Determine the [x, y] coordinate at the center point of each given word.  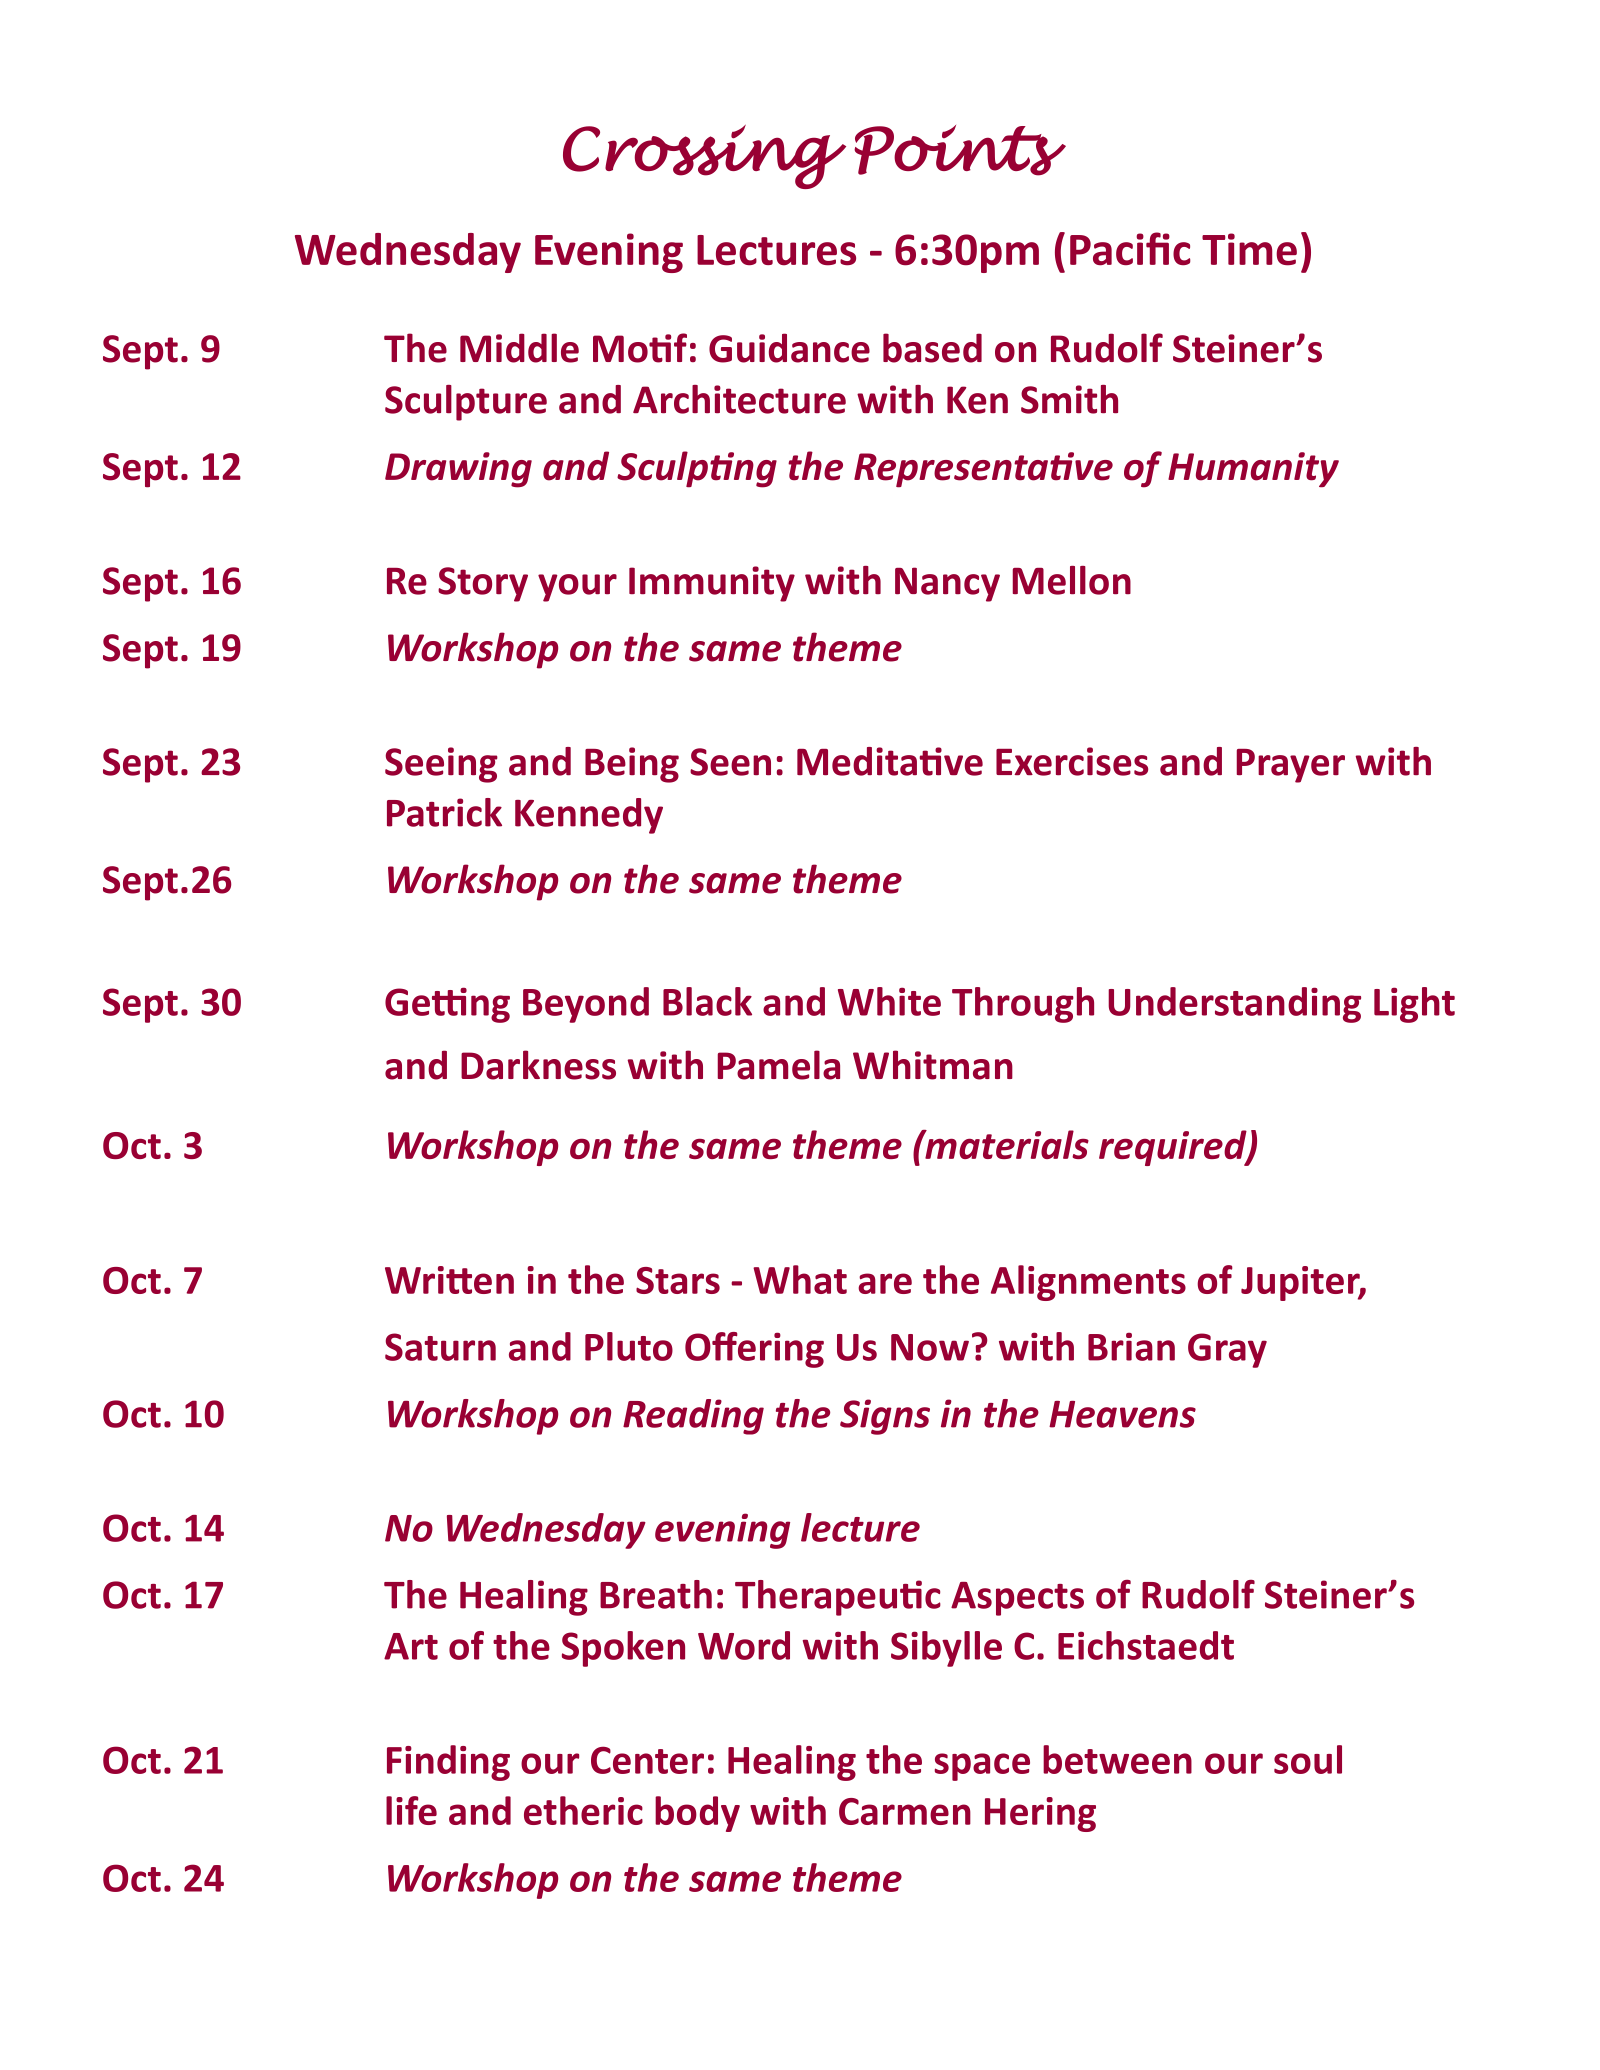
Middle [519, 348]
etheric [583, 1810]
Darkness [538, 1065]
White [889, 1001]
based [932, 348]
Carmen [905, 1811]
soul [1308, 1759]
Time [1249, 249]
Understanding [1234, 1005]
